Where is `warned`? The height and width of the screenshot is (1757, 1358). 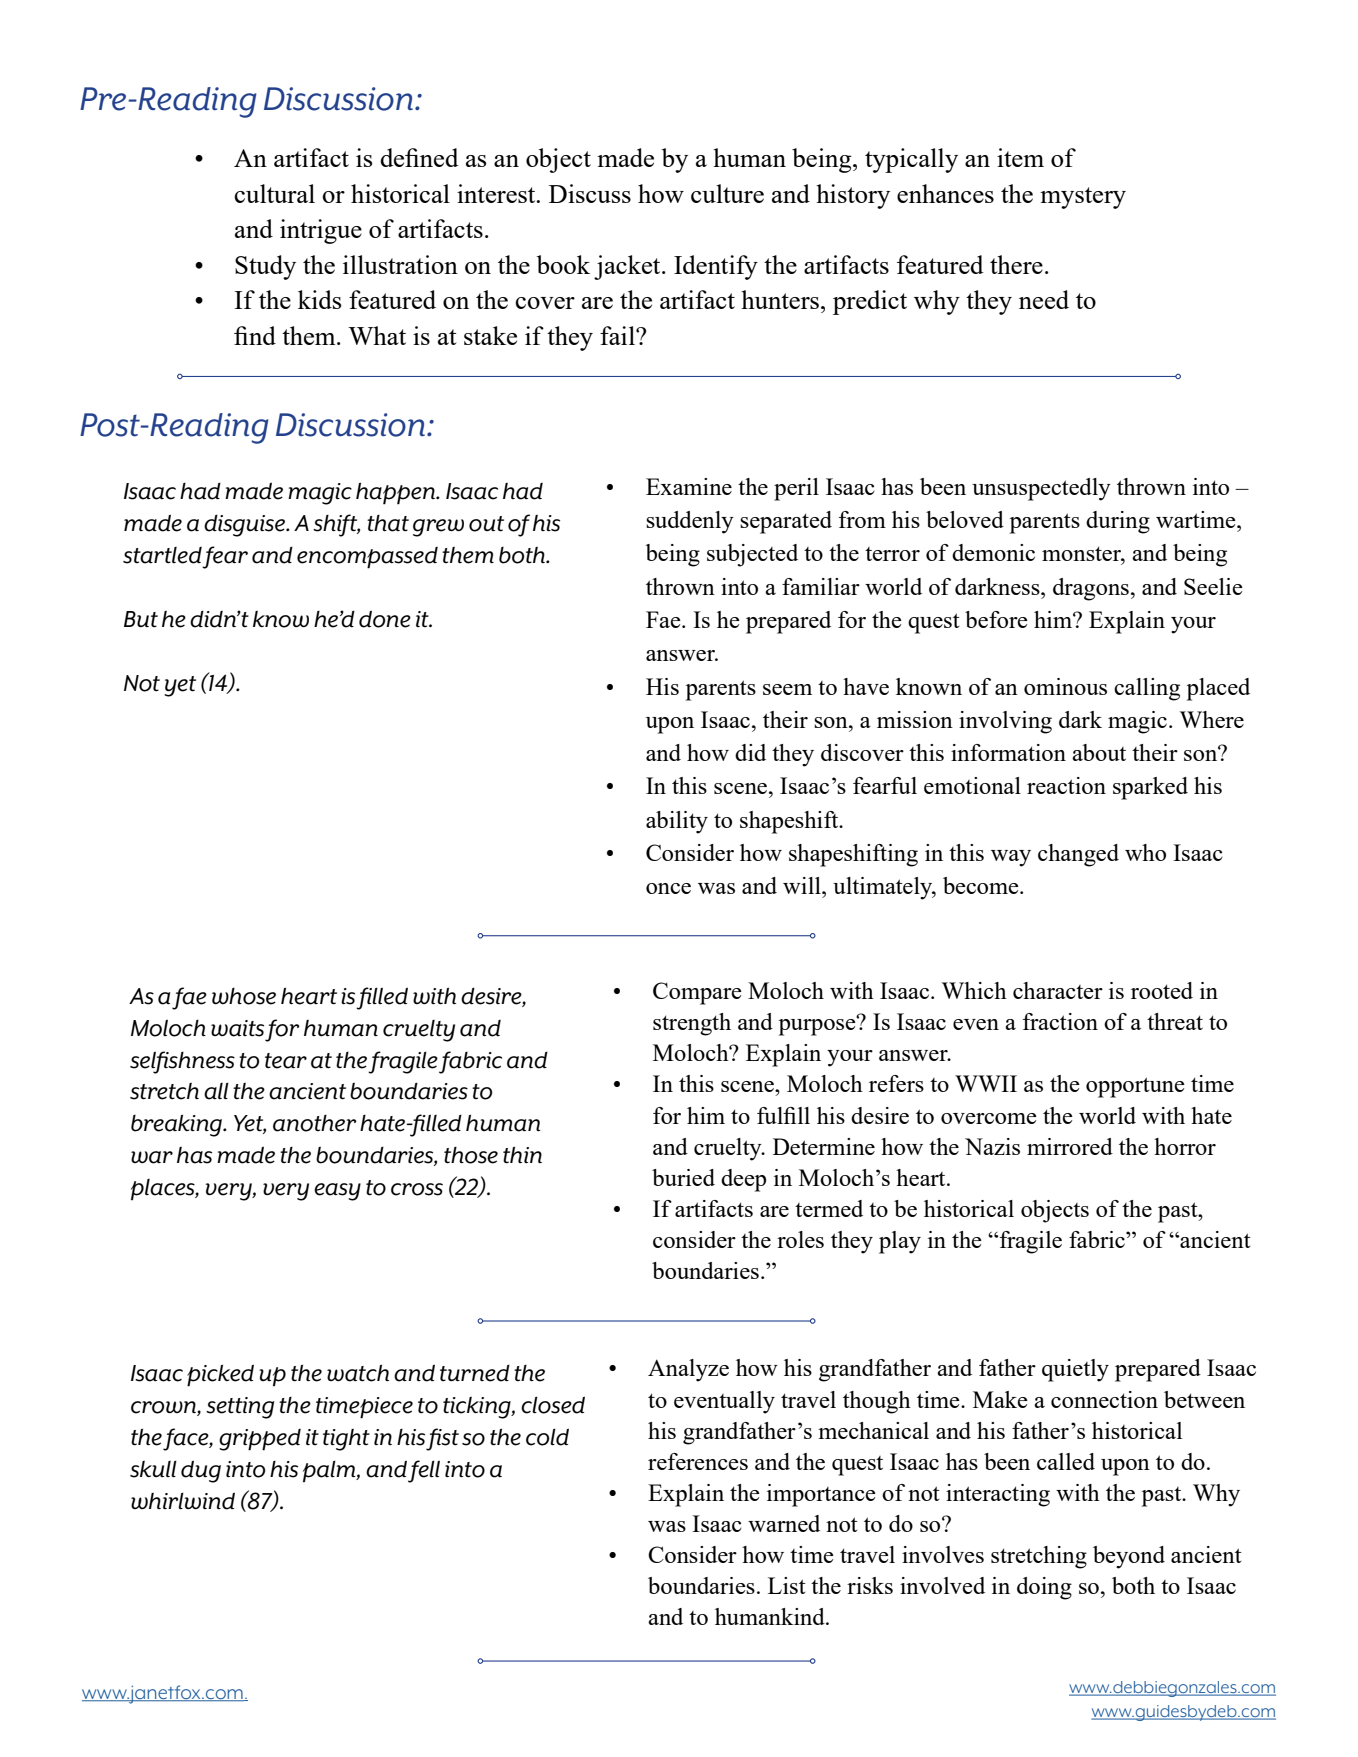
warned is located at coordinates (784, 1523).
